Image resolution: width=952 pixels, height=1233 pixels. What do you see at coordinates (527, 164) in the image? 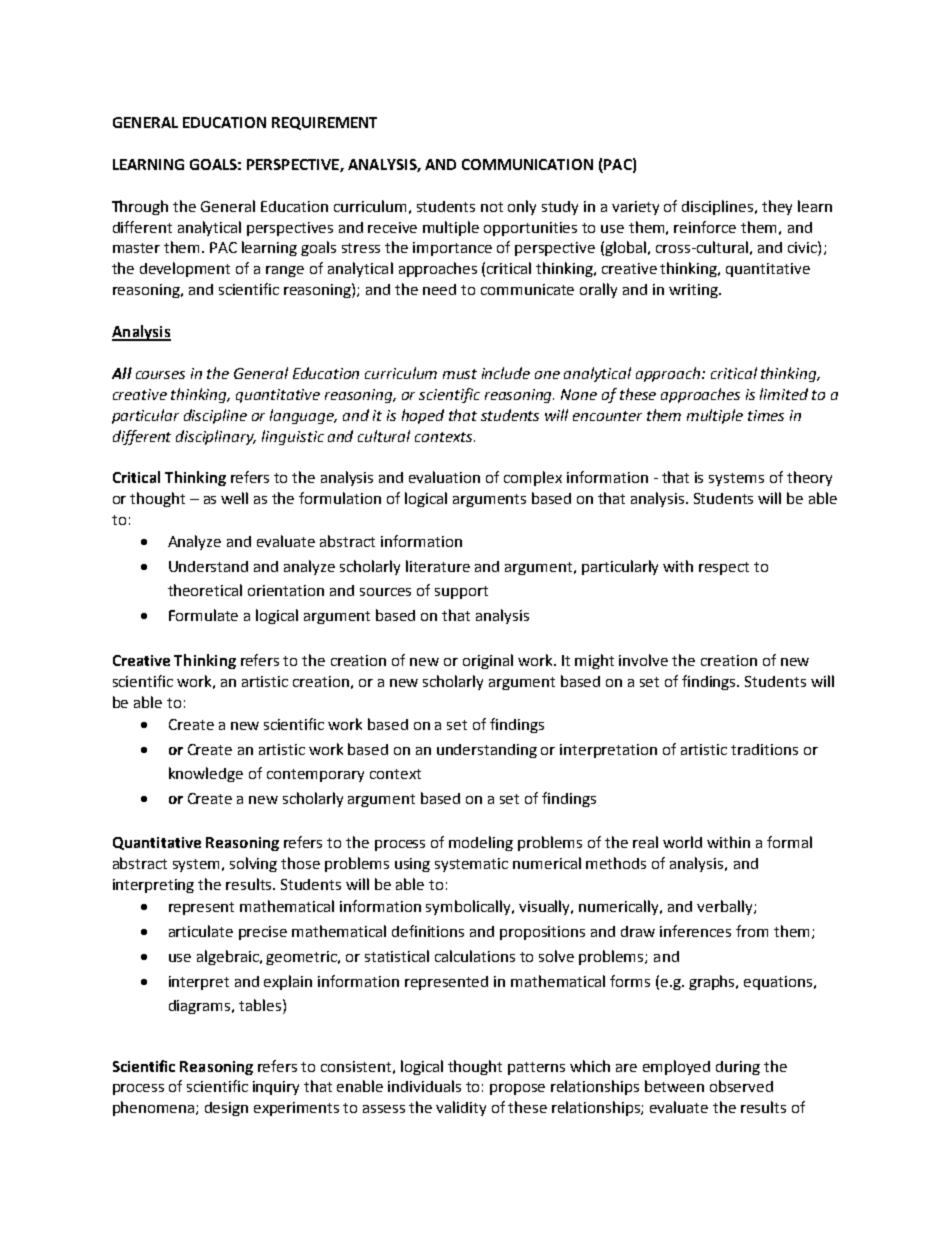
I see `COMMUNICATION` at bounding box center [527, 164].
